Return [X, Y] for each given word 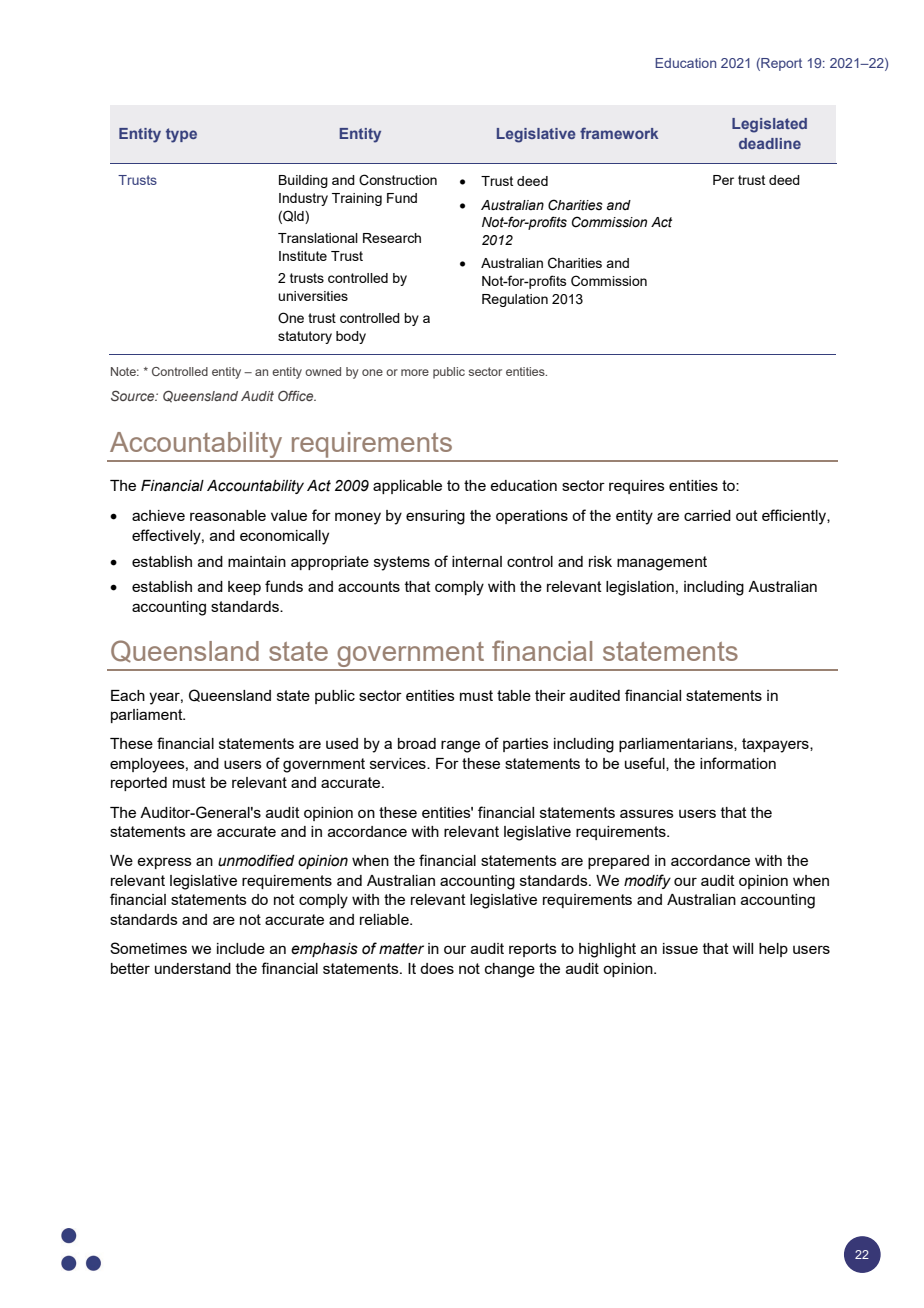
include [241, 948]
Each [128, 695]
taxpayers [776, 745]
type [181, 135]
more [415, 372]
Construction [398, 180]
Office [297, 395]
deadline [770, 143]
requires [637, 487]
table [514, 695]
